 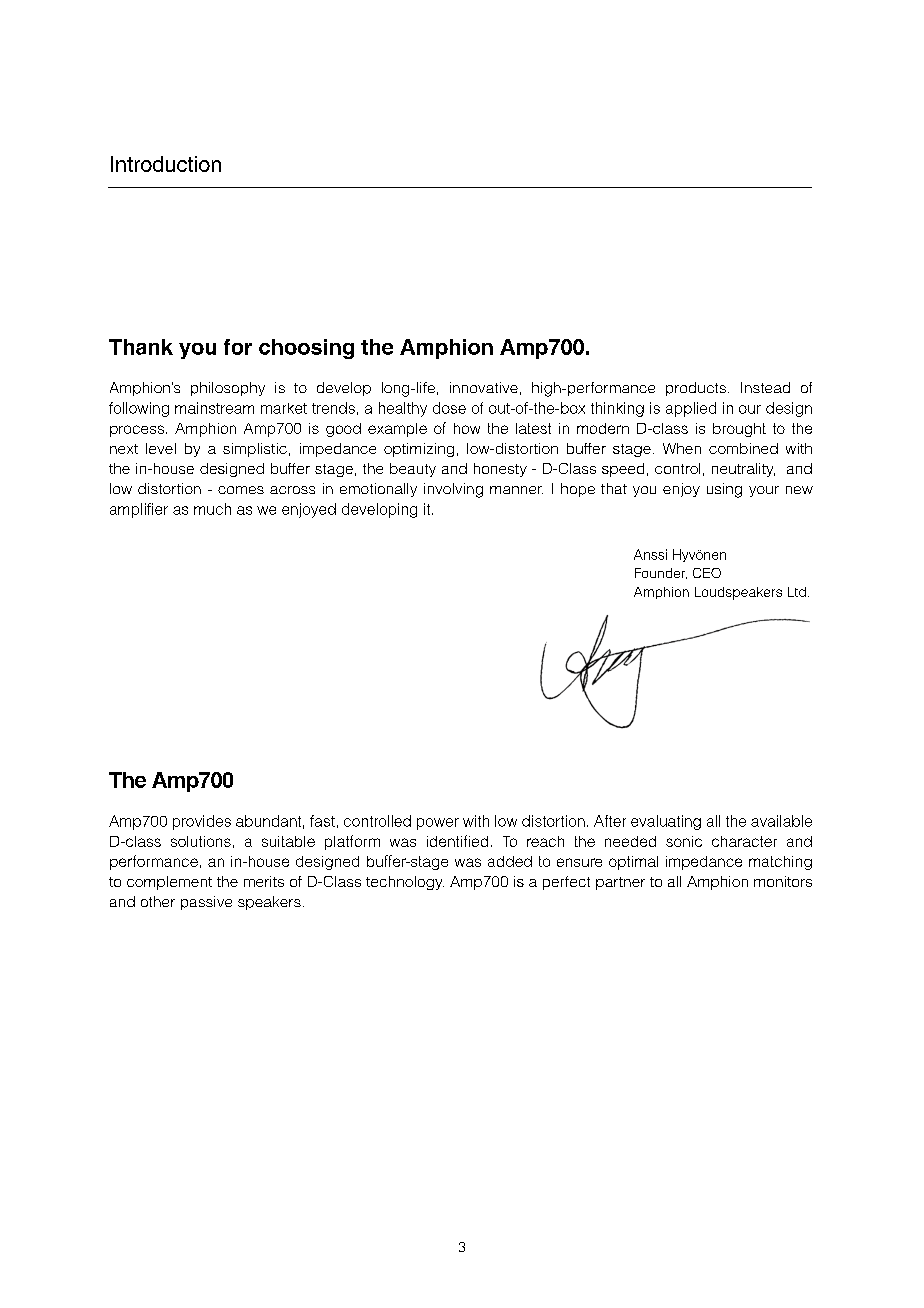 I want to click on Instead, so click(x=765, y=387).
